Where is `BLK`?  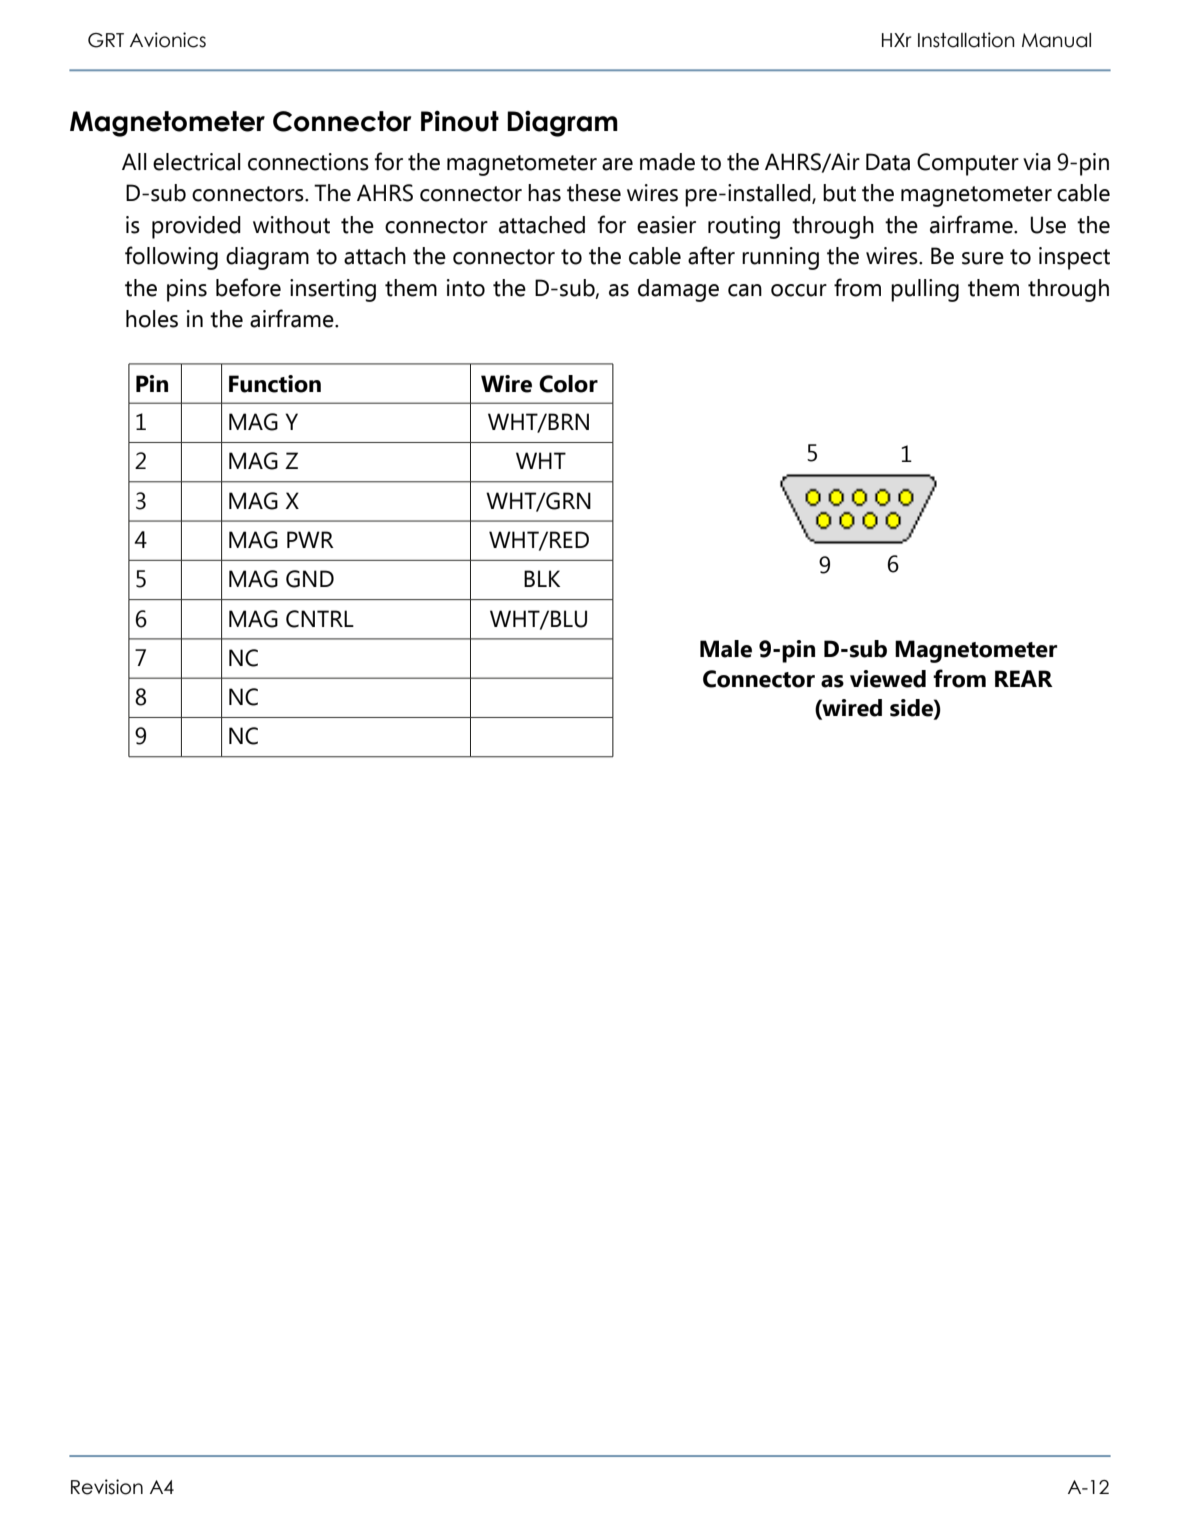 BLK is located at coordinates (542, 578).
